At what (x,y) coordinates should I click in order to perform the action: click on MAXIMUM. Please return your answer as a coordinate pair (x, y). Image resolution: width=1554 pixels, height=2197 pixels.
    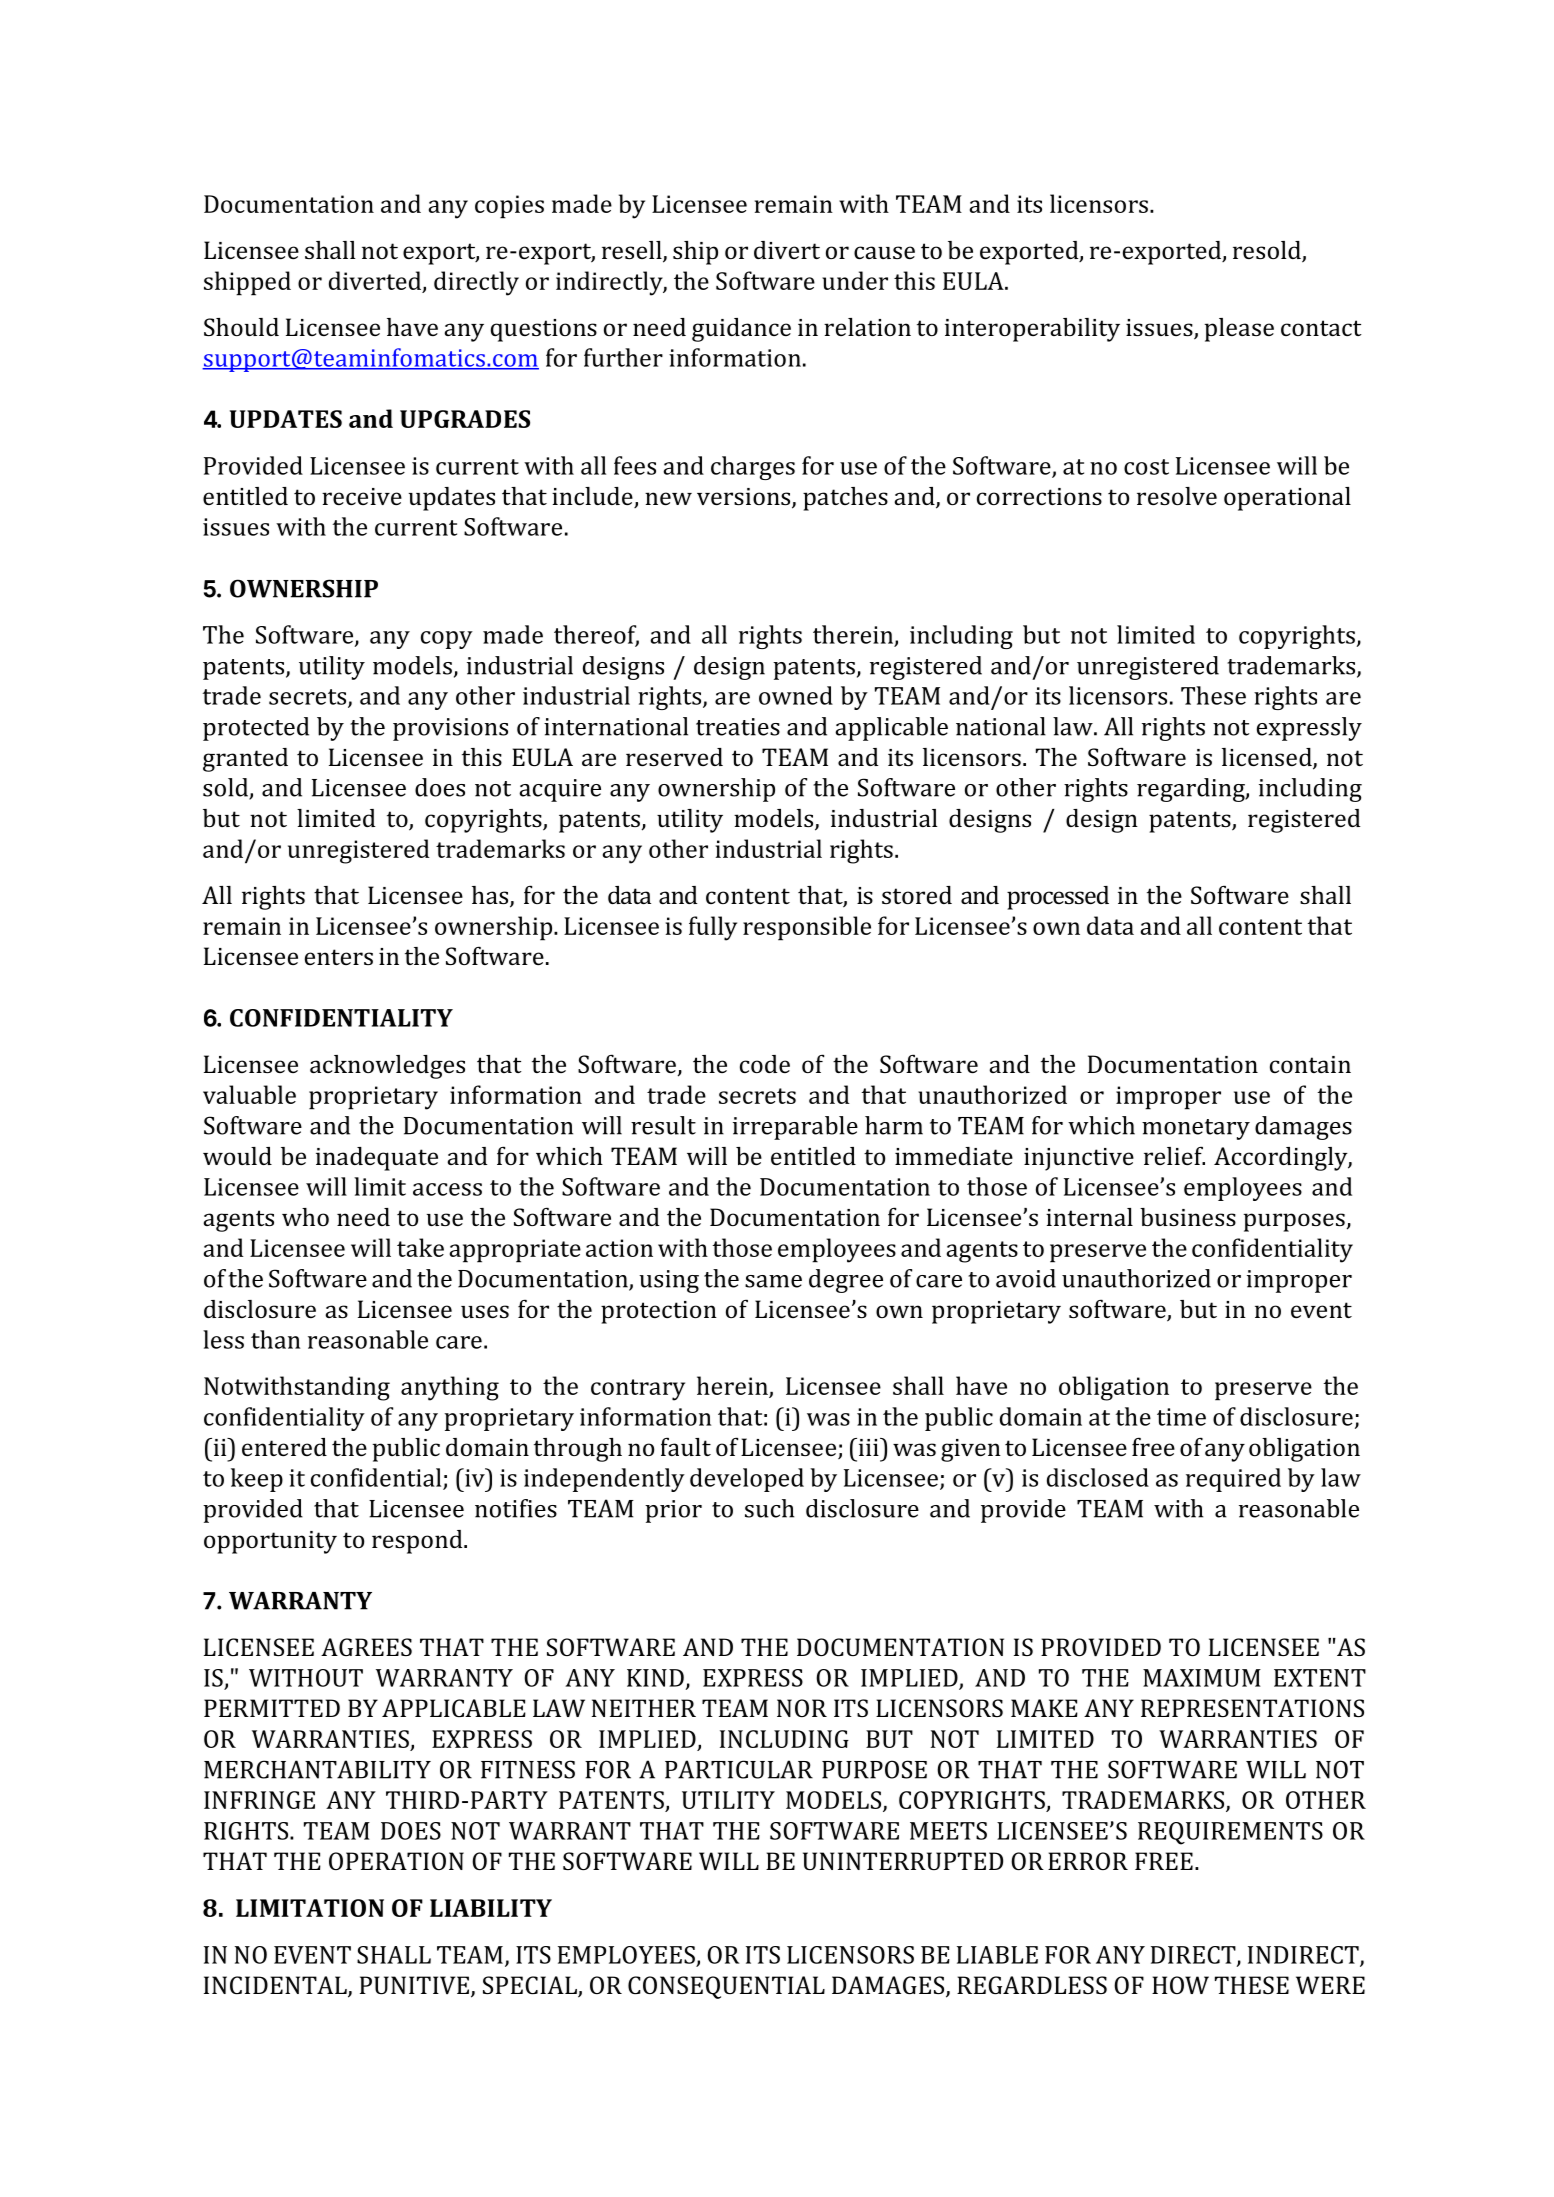
    Looking at the image, I should click on (1202, 1678).
